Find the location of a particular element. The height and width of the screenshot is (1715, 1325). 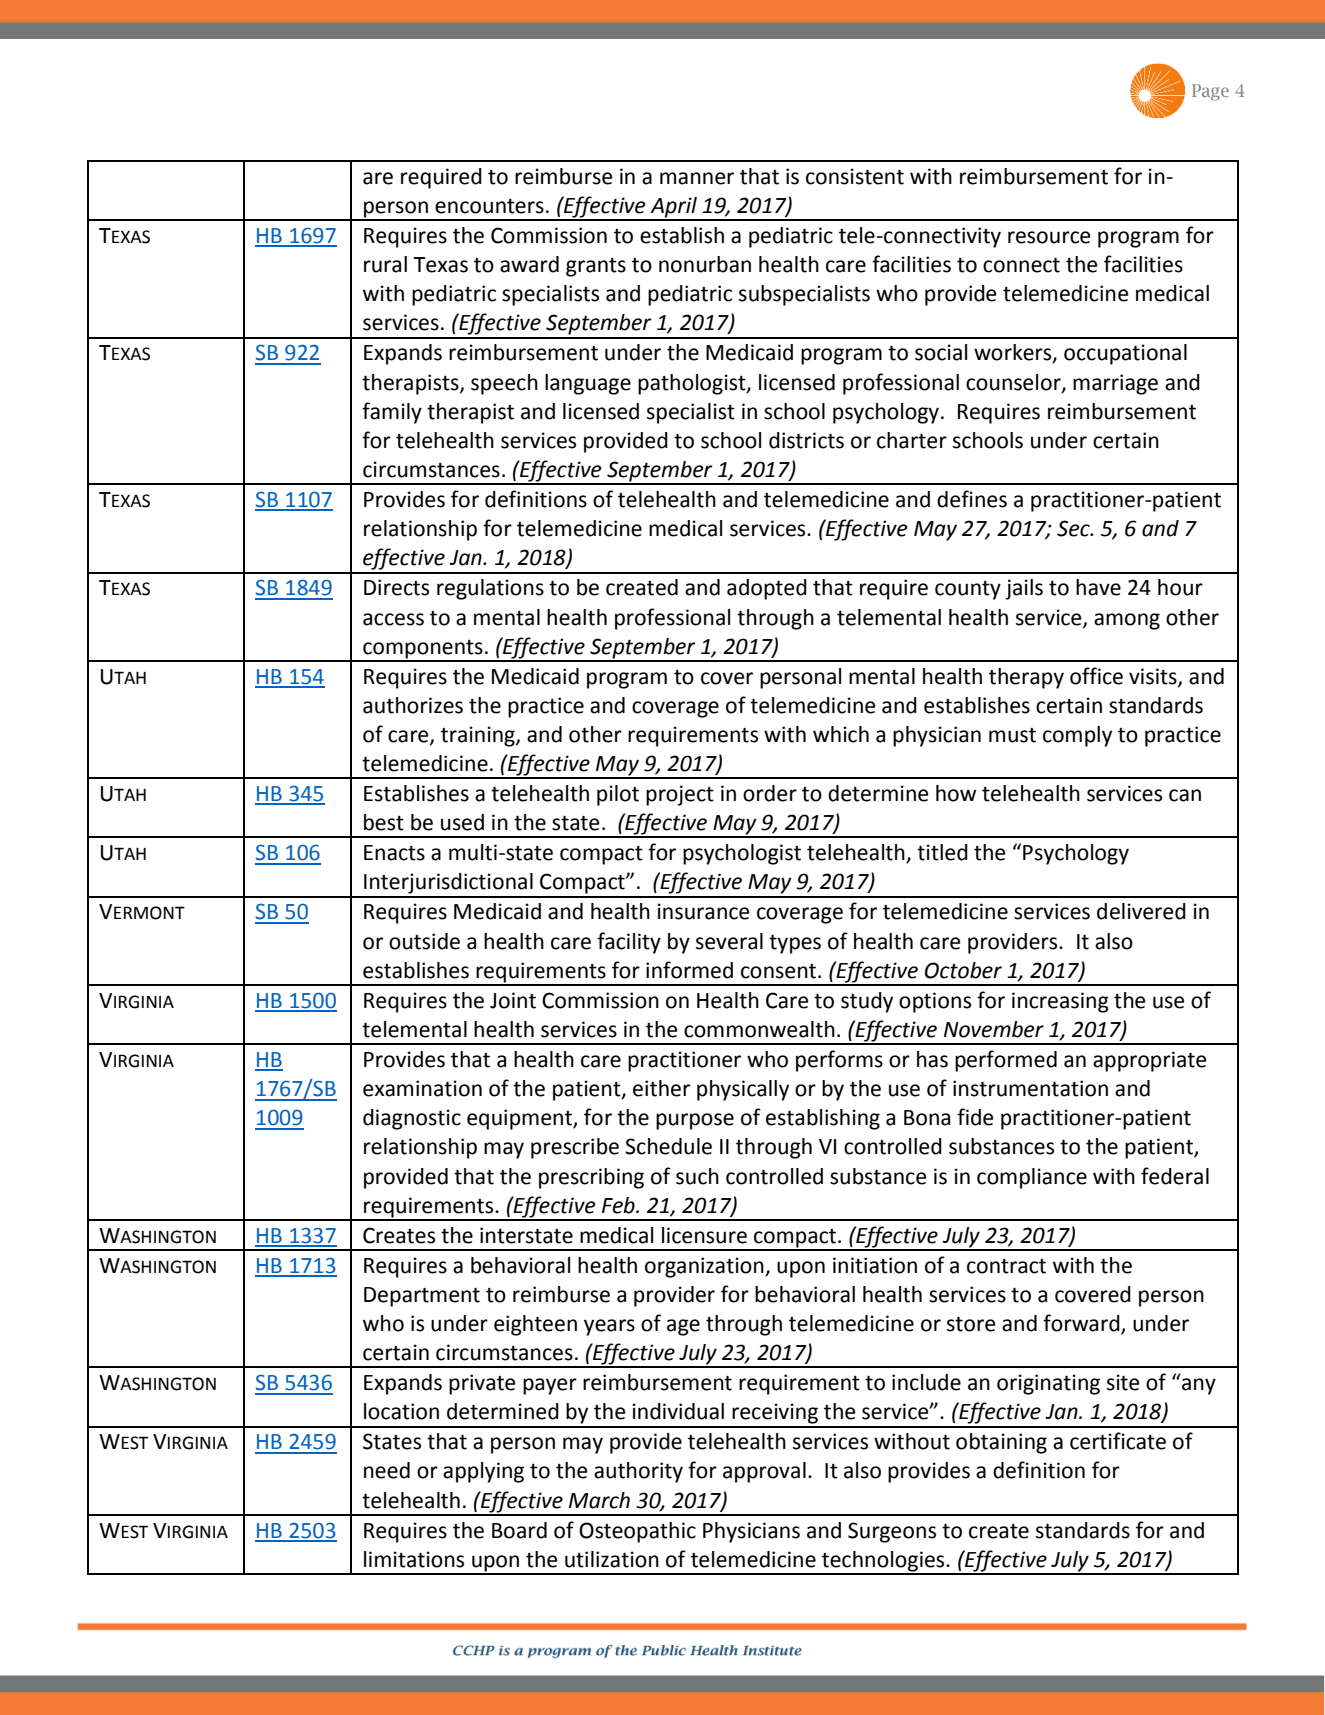

diagnostic is located at coordinates (412, 1119).
